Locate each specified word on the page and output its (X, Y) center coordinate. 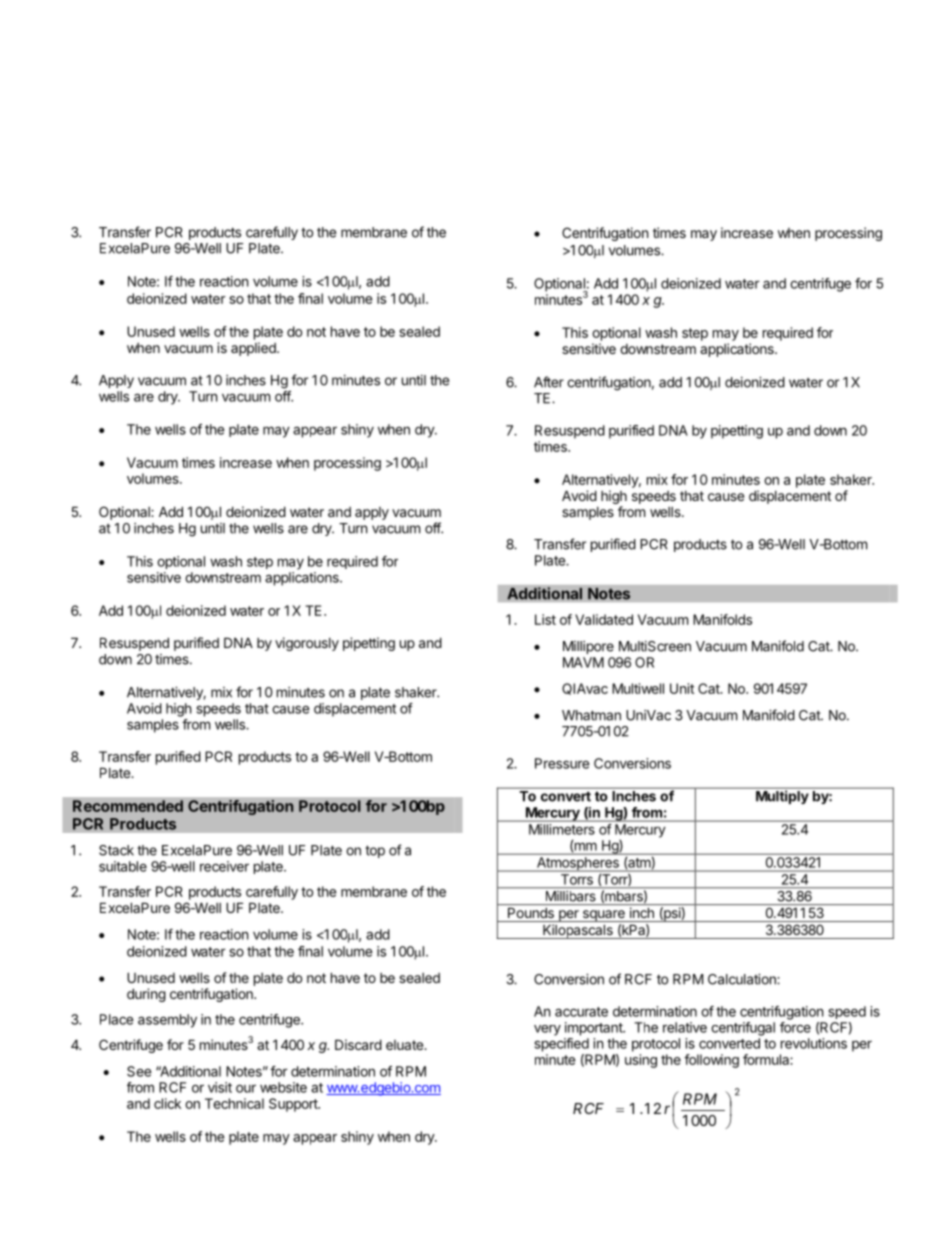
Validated (604, 619)
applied (254, 349)
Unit (682, 688)
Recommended (128, 806)
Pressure (562, 763)
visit (220, 1087)
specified (562, 1045)
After (549, 382)
